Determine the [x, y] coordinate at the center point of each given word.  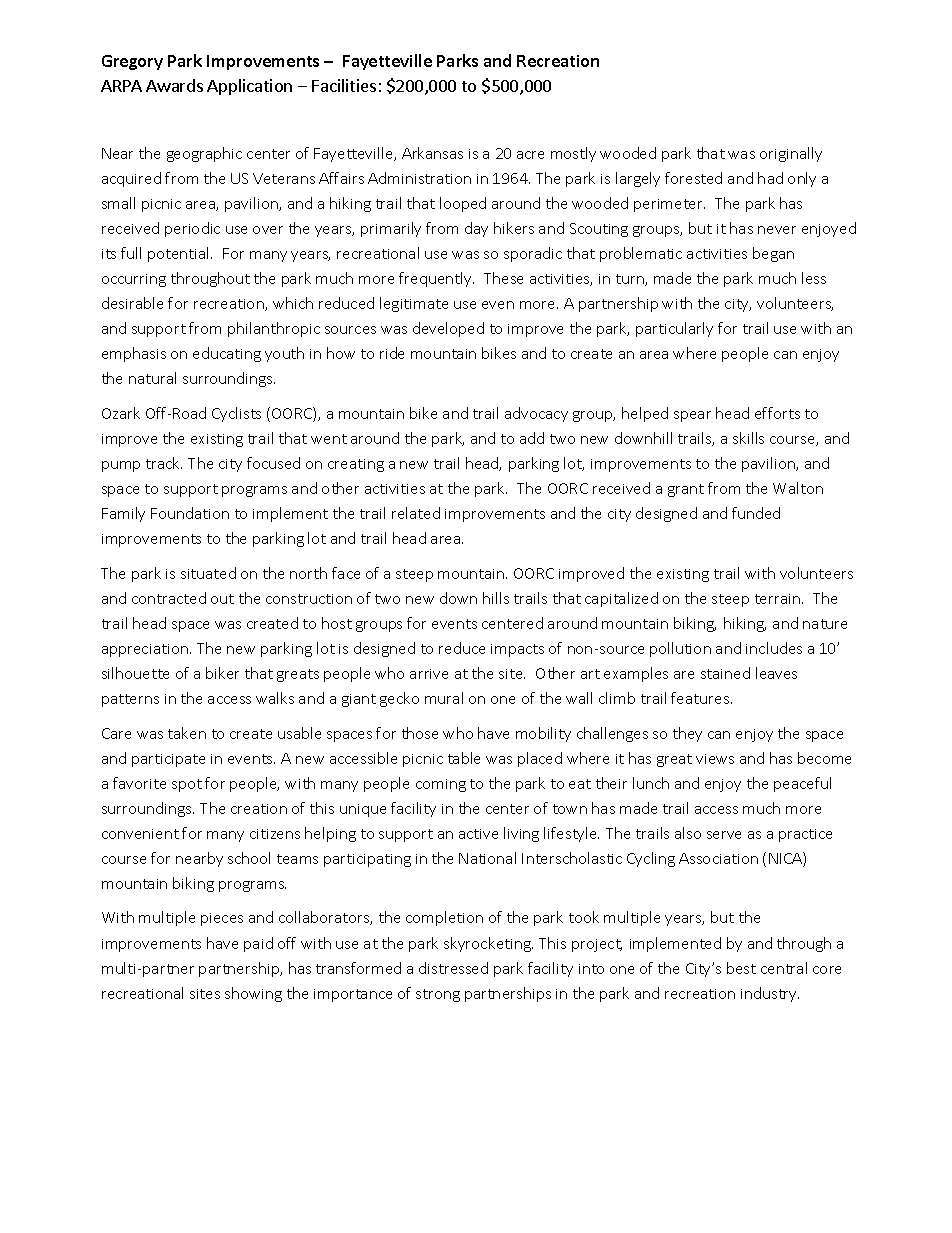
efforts [777, 413]
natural [152, 378]
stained [725, 673]
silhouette [135, 673]
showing [253, 994]
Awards [174, 85]
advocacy [536, 414]
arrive [429, 674]
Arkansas [432, 153]
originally [791, 154]
